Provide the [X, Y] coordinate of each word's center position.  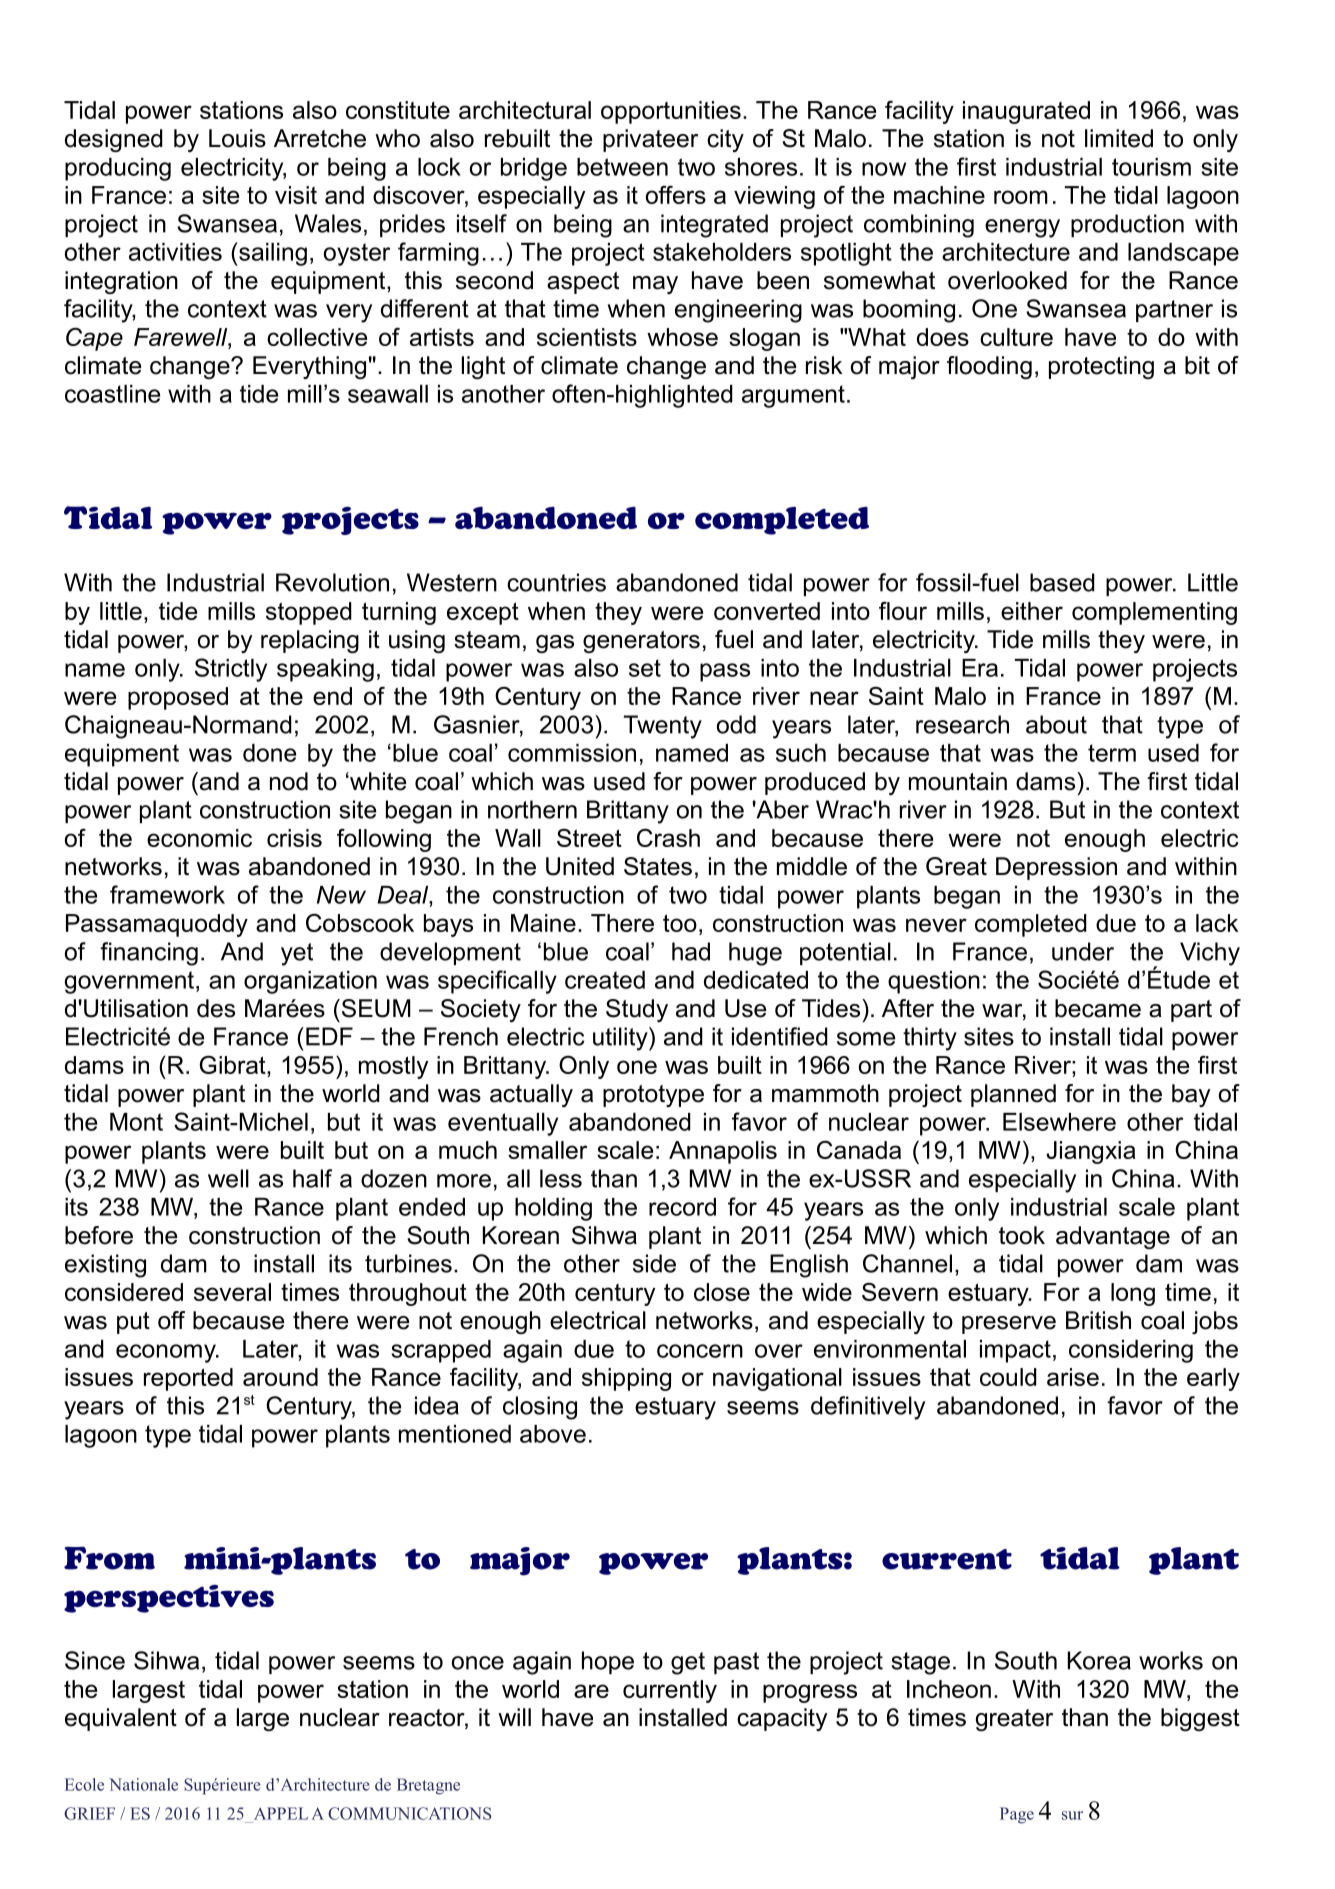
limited [1119, 138]
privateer [650, 140]
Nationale [143, 1784]
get [688, 1663]
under [1083, 951]
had [691, 951]
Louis [237, 138]
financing [149, 954]
